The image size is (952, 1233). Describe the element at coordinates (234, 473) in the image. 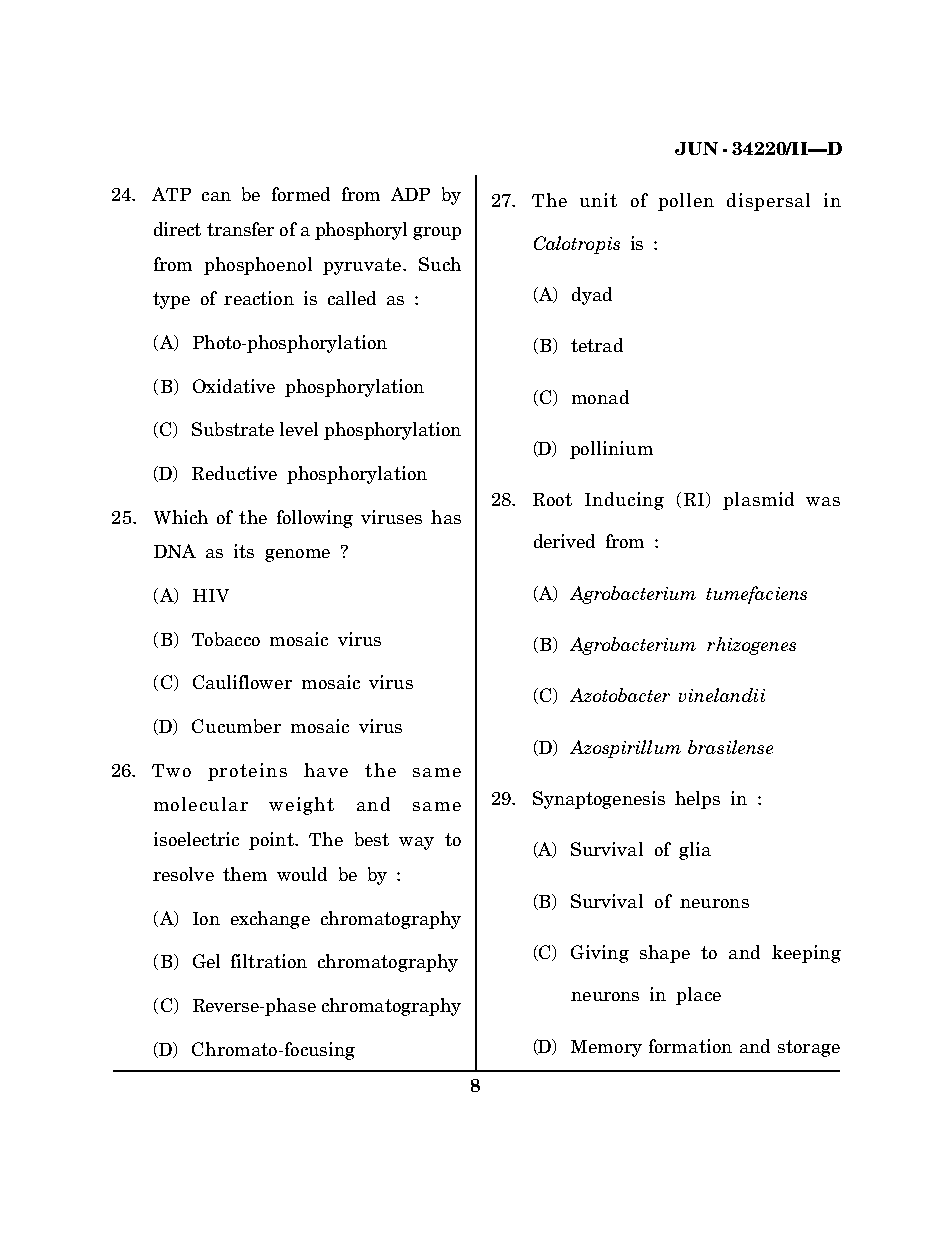

I see `Reductive` at that location.
